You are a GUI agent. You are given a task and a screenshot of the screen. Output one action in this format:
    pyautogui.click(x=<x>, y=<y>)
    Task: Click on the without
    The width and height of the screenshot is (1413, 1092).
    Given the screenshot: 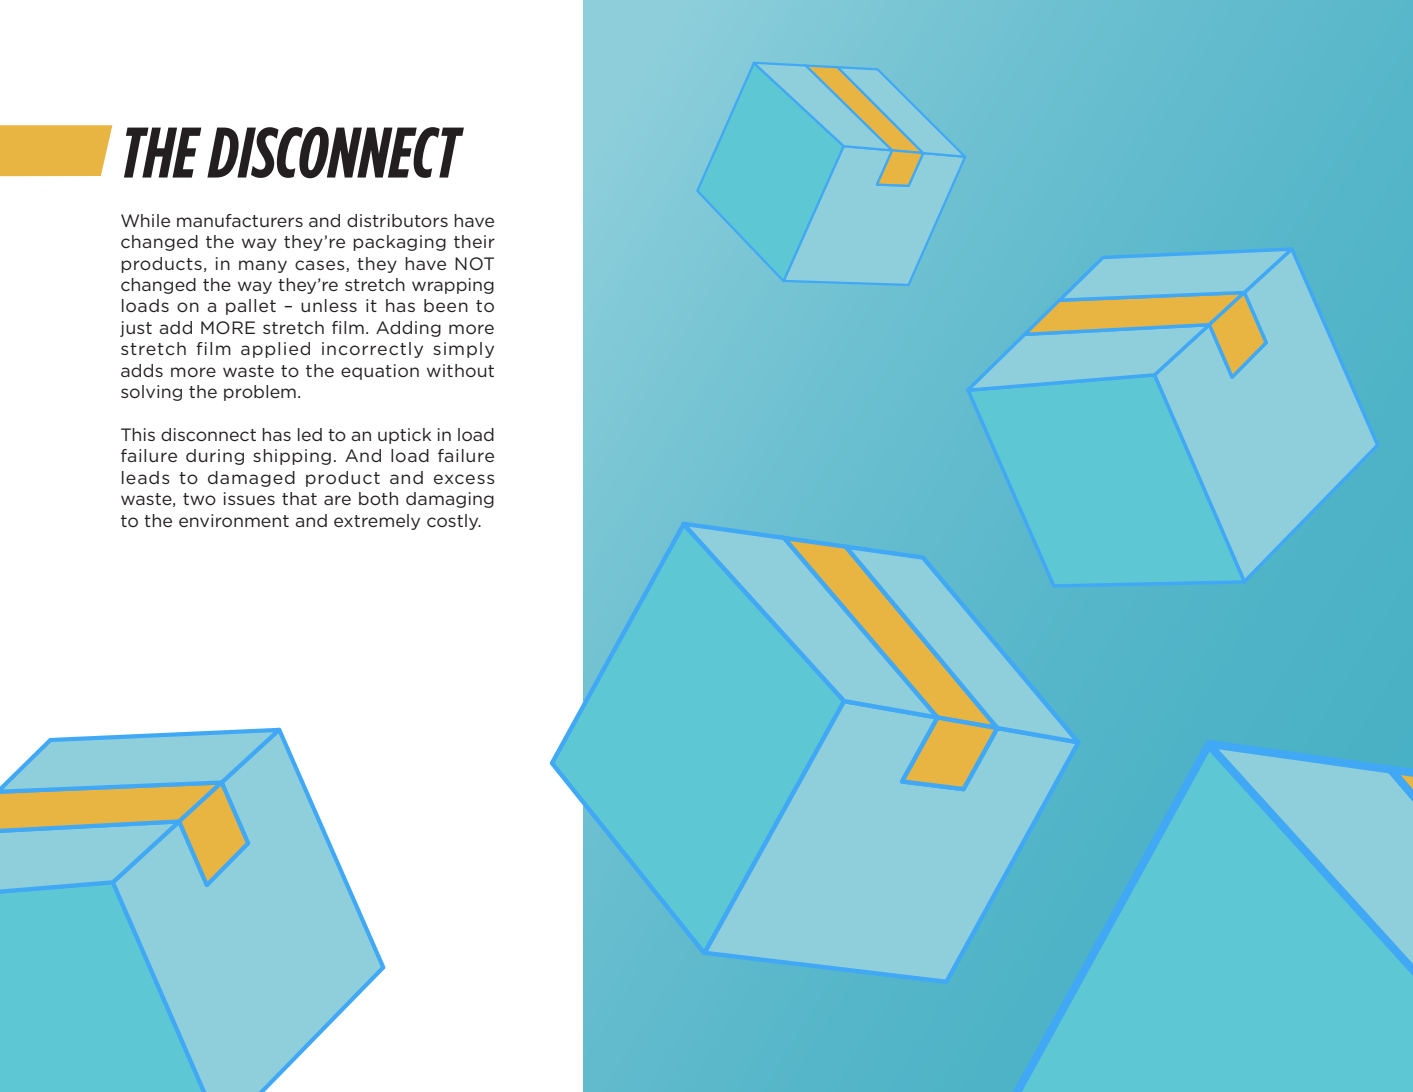 What is the action you would take?
    pyautogui.click(x=460, y=370)
